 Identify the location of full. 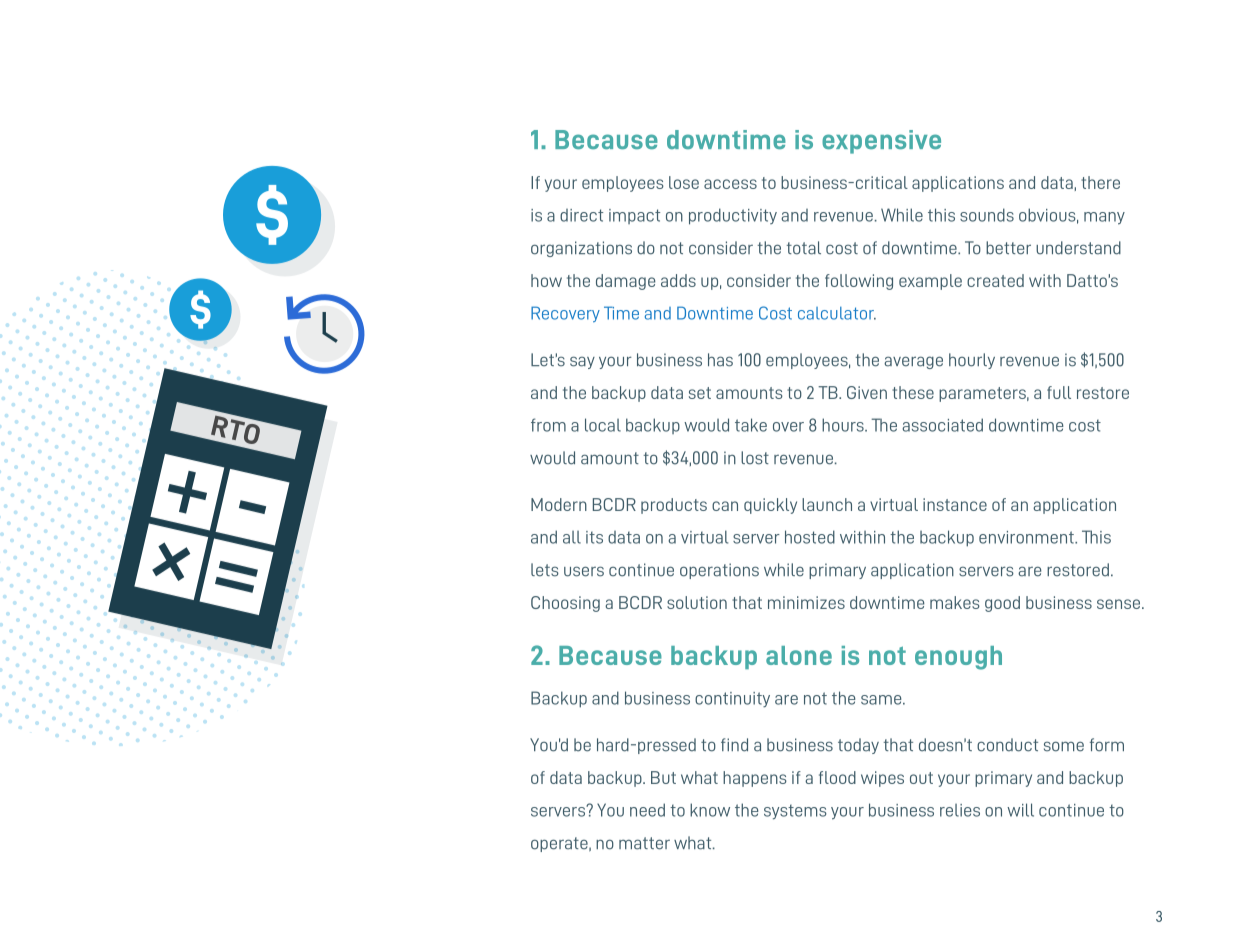
(1059, 392).
